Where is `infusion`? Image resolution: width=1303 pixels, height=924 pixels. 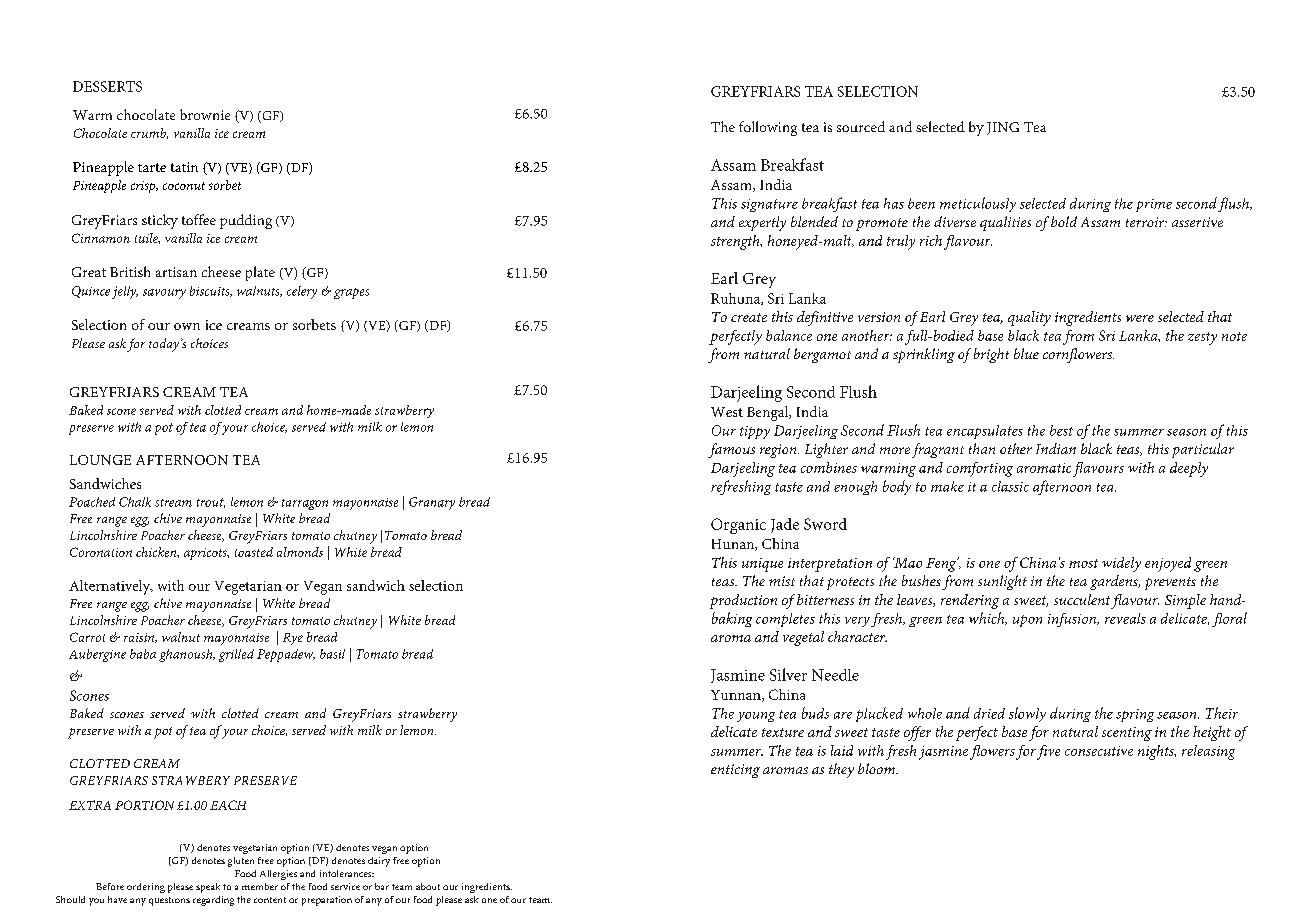 infusion is located at coordinates (1073, 620).
